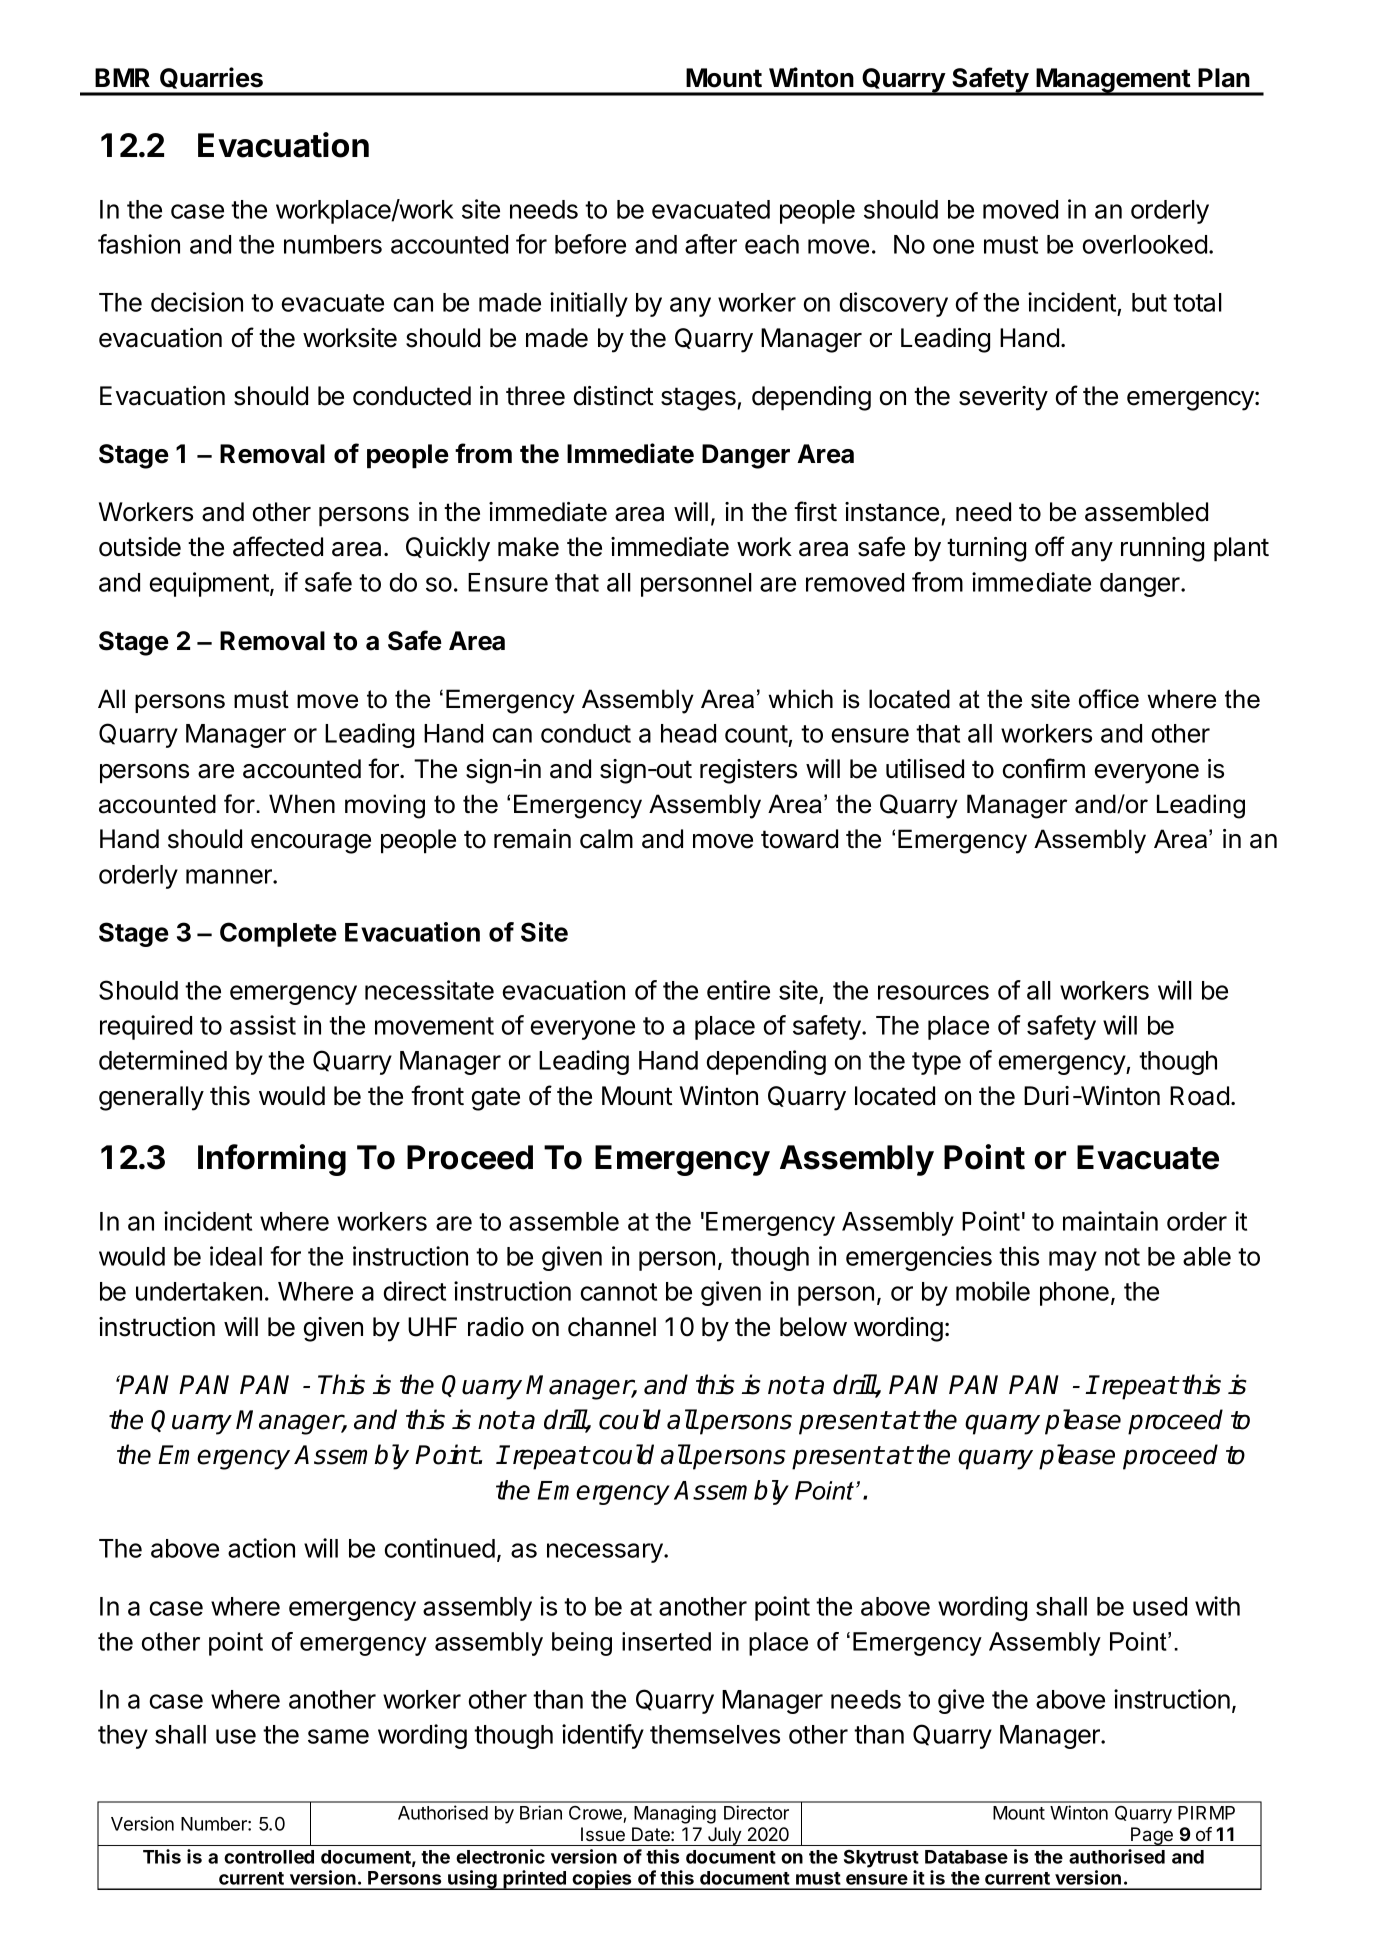  Describe the element at coordinates (269, 1857) in the page. I see `controlled` at that location.
